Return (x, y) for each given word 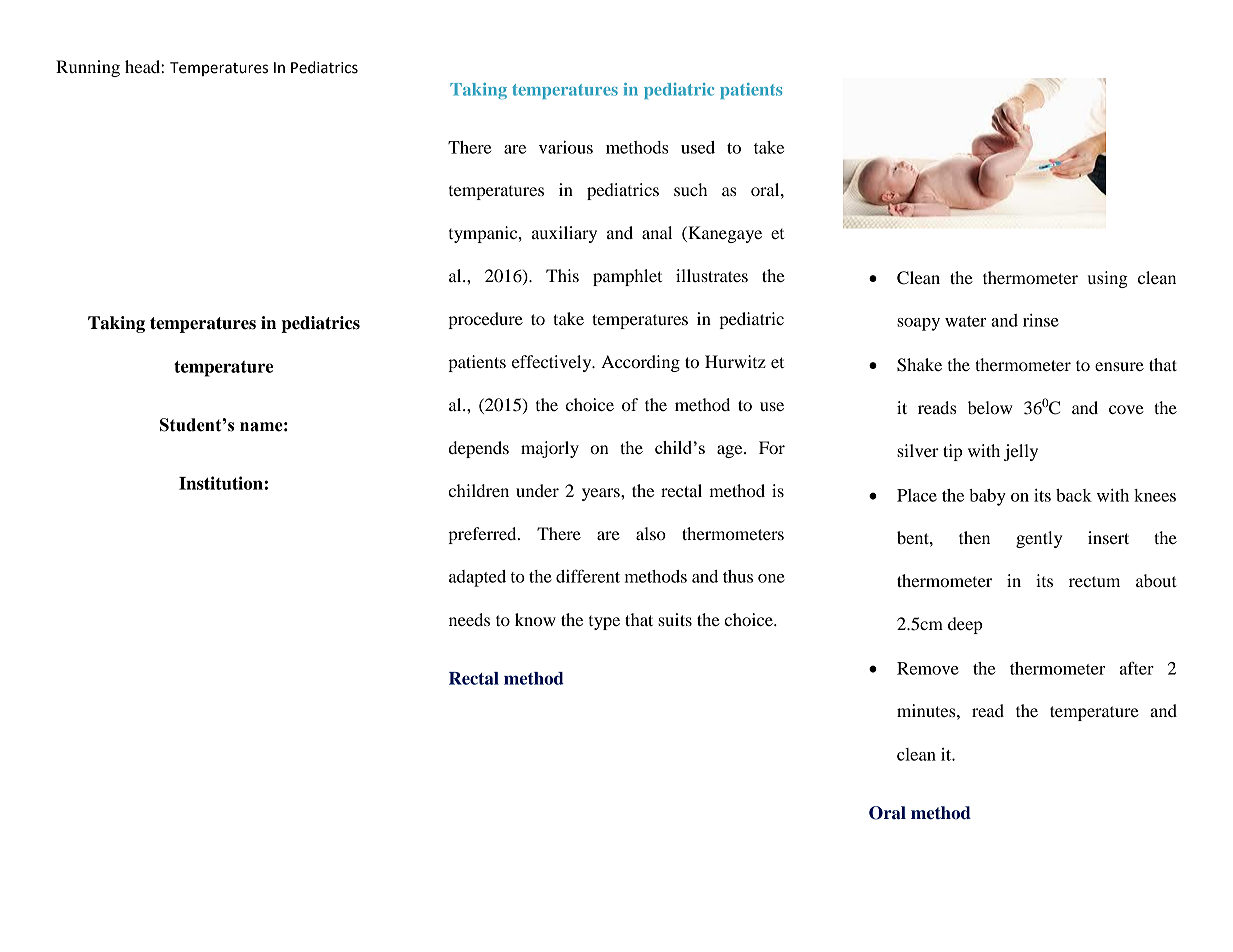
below (990, 407)
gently (1039, 539)
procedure (485, 320)
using (1108, 279)
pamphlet (627, 277)
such (690, 189)
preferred (483, 535)
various (566, 147)
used (698, 147)
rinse (1041, 320)
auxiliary (564, 234)
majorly (550, 449)
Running (88, 68)
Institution (222, 483)
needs (469, 619)
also (651, 533)
